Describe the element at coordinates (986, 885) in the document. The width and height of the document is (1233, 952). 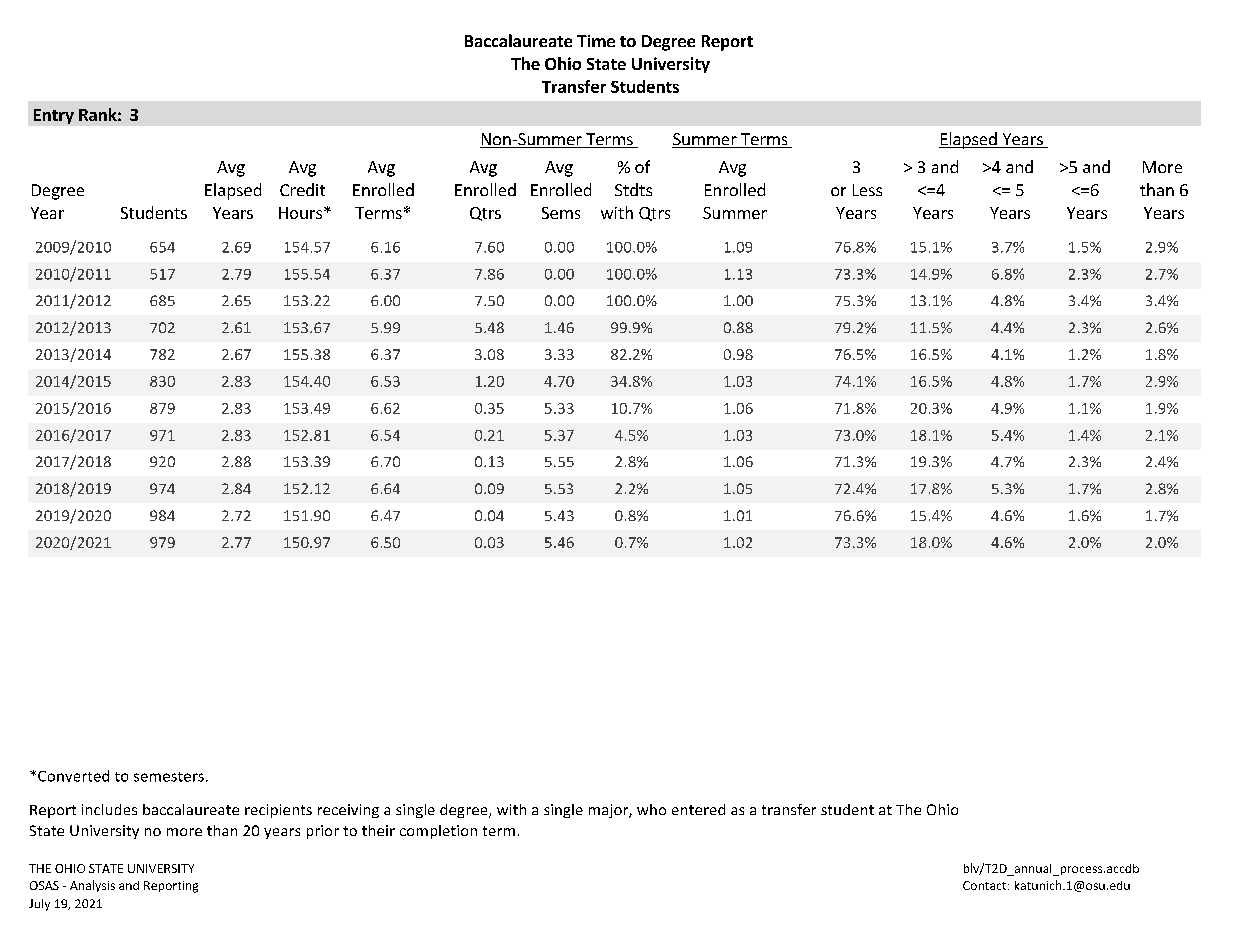
I see `Contact` at that location.
